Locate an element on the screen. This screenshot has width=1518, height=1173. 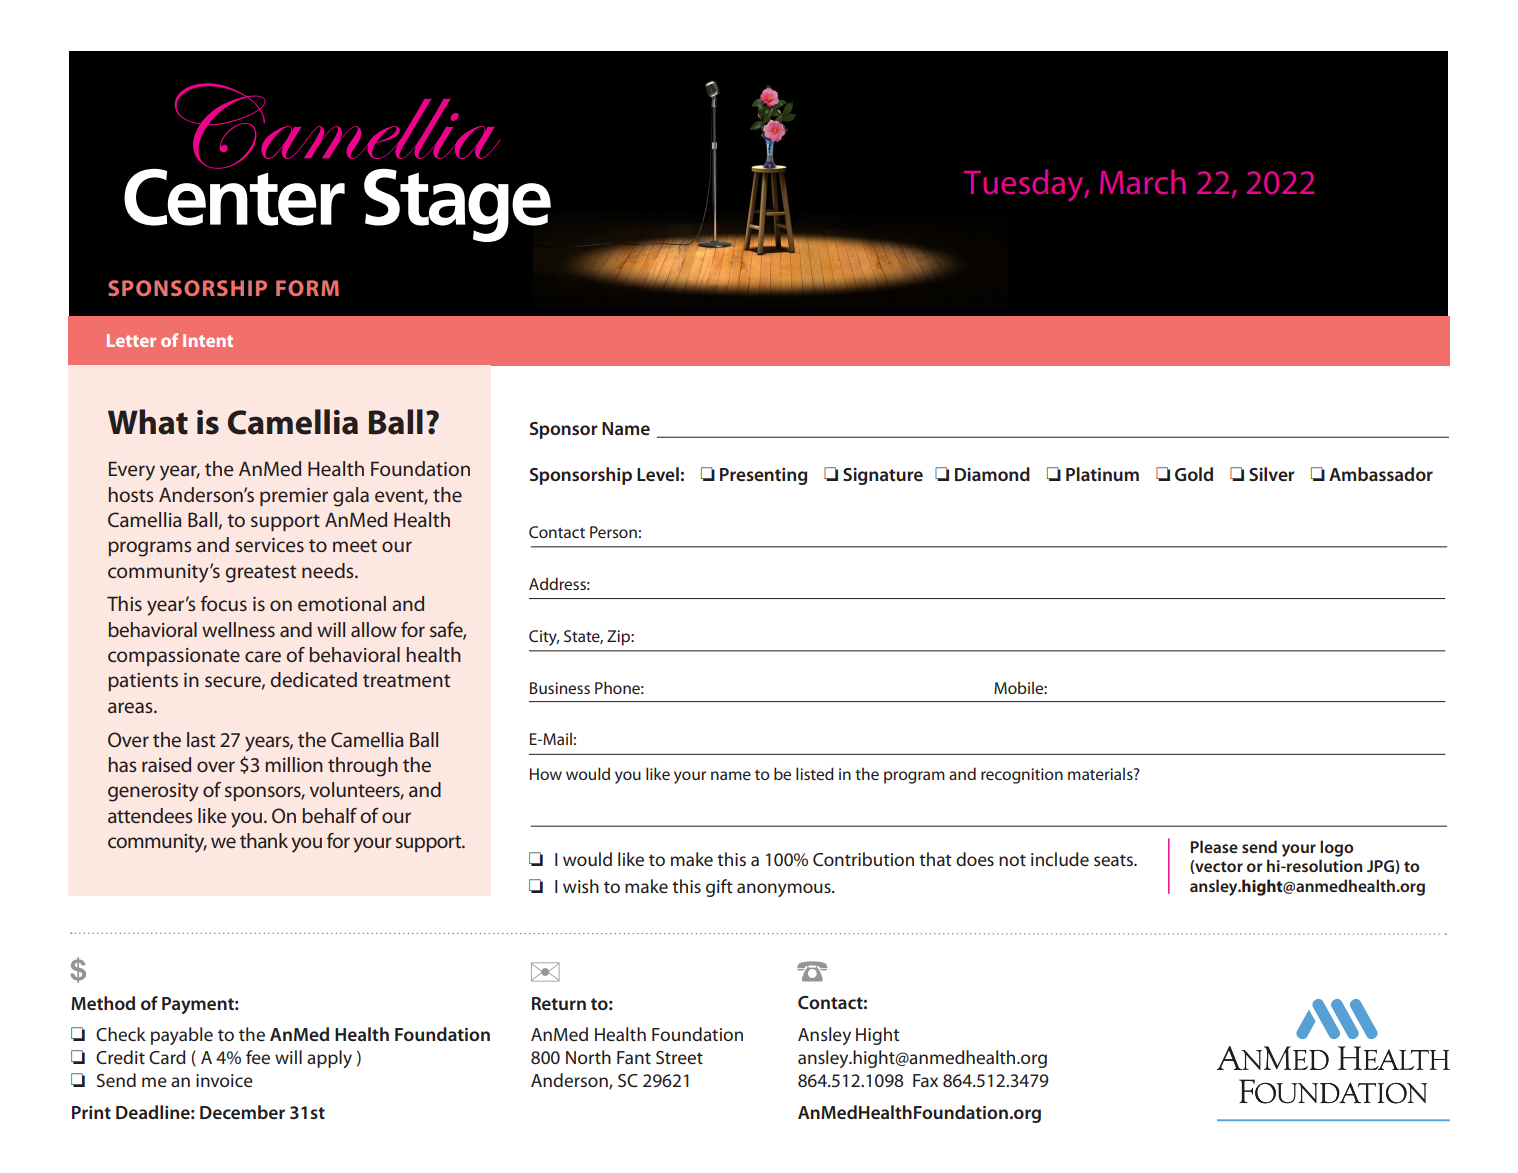
Gold is located at coordinates (1194, 474).
